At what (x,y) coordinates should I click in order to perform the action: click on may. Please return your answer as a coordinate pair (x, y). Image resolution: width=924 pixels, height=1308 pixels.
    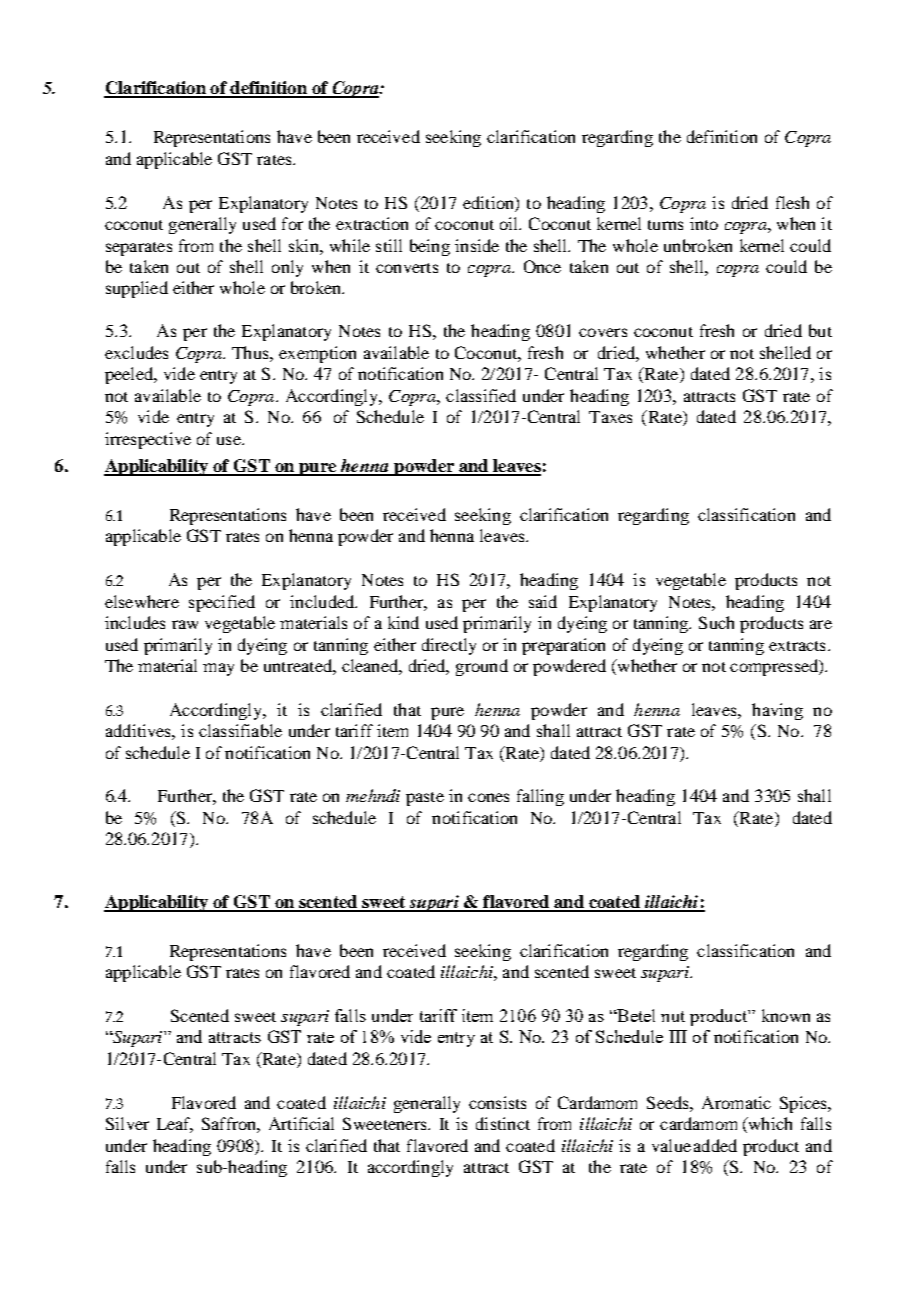
    Looking at the image, I should click on (218, 669).
